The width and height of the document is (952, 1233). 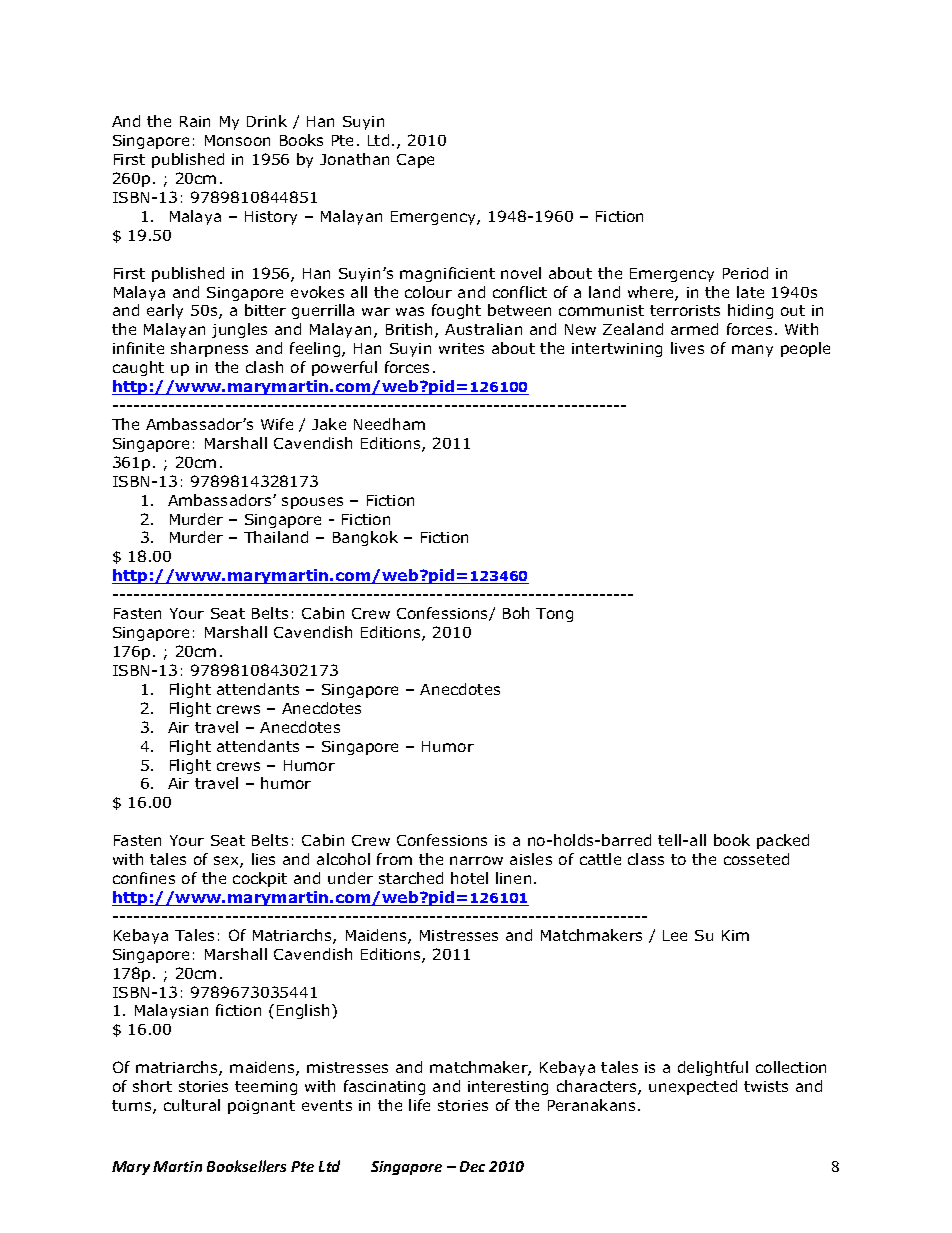 What do you see at coordinates (209, 349) in the document?
I see `sharpness` at bounding box center [209, 349].
